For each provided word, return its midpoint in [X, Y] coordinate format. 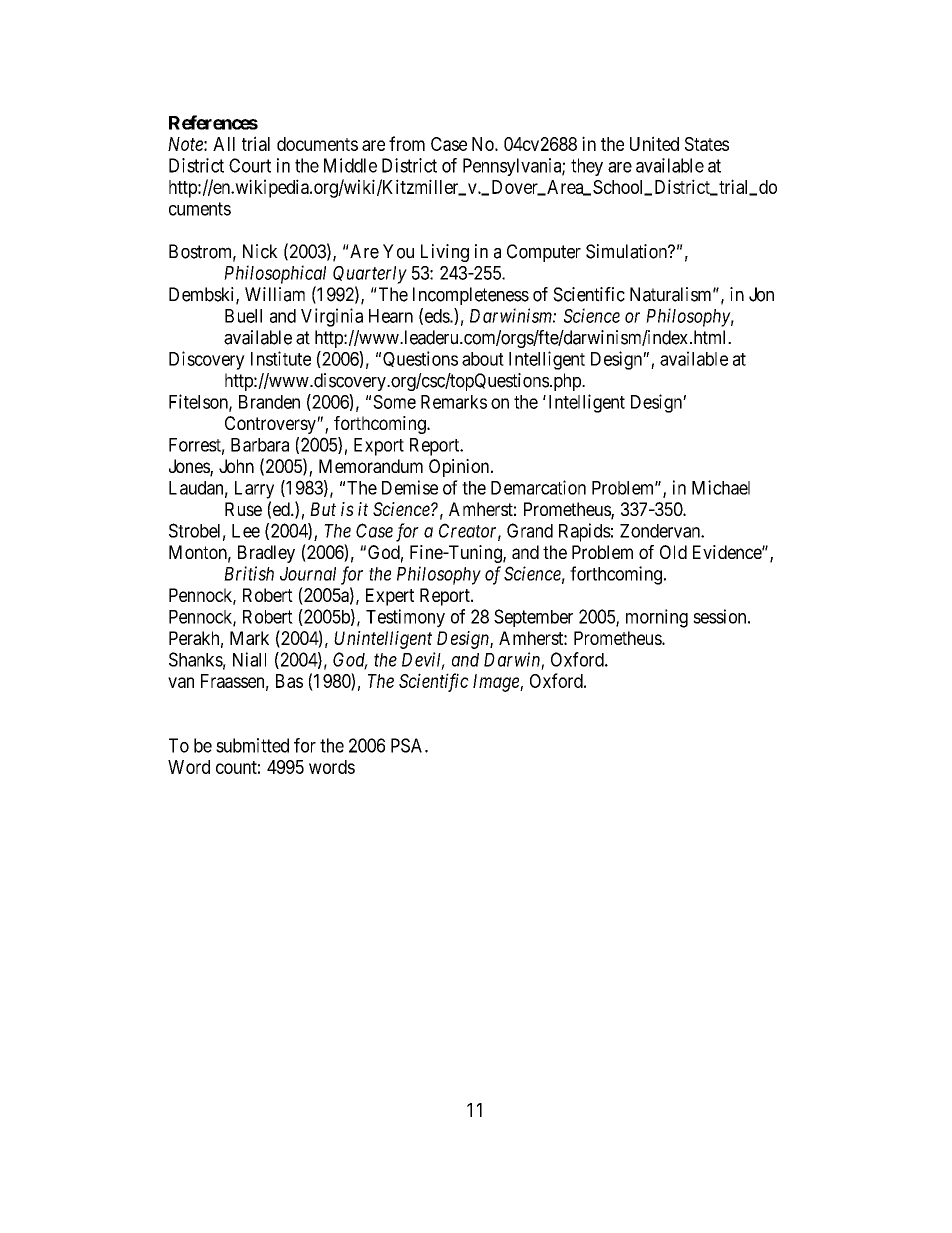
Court [250, 165]
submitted [252, 745]
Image [497, 683]
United [654, 143]
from [407, 143]
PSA [408, 745]
